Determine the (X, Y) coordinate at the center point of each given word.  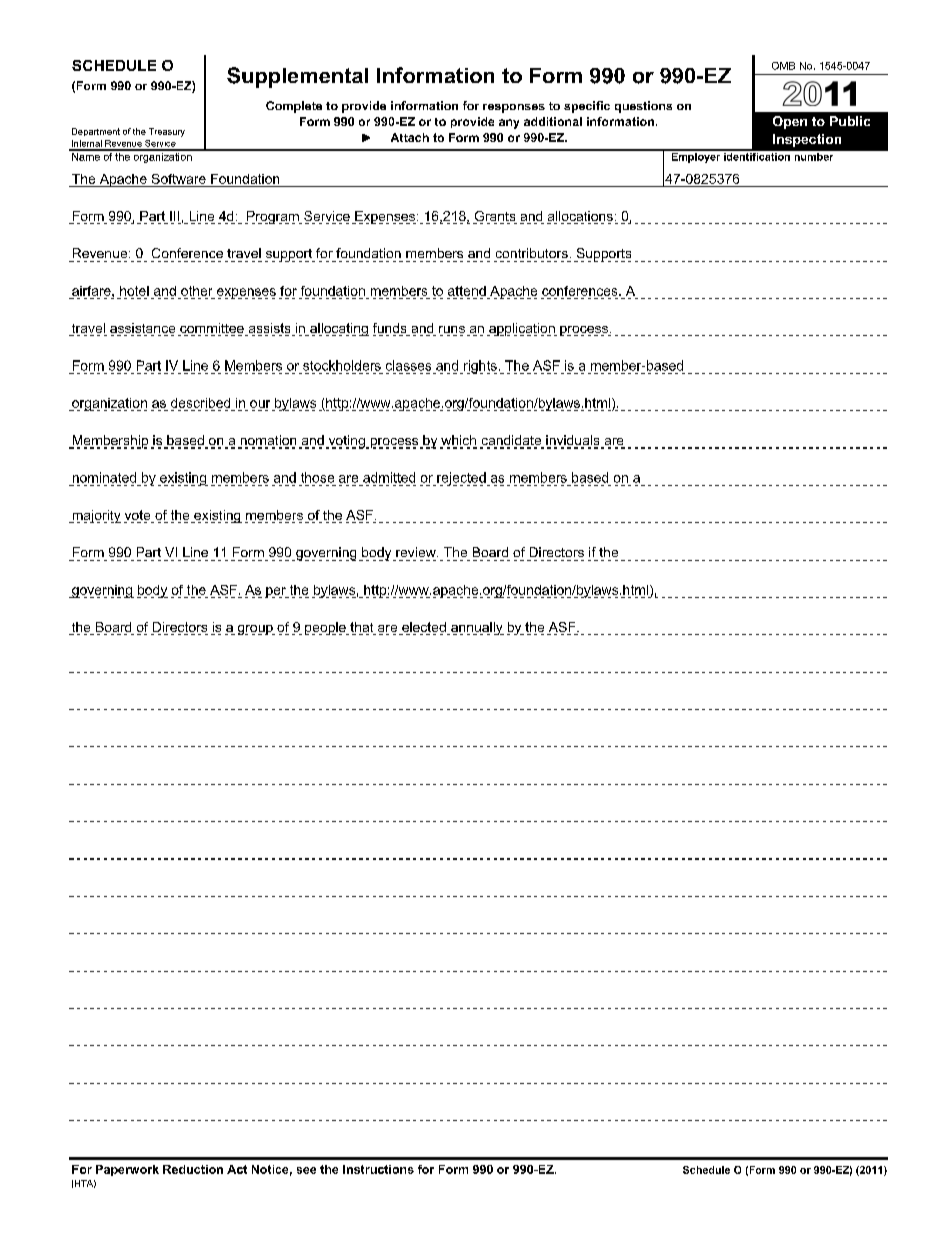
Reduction (193, 1169)
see (306, 1170)
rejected (461, 479)
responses (514, 108)
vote (138, 516)
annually (476, 628)
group (256, 630)
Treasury (167, 132)
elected (424, 628)
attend (467, 291)
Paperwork (127, 1170)
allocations (580, 217)
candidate (512, 441)
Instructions (378, 1169)
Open (790, 122)
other (196, 291)
